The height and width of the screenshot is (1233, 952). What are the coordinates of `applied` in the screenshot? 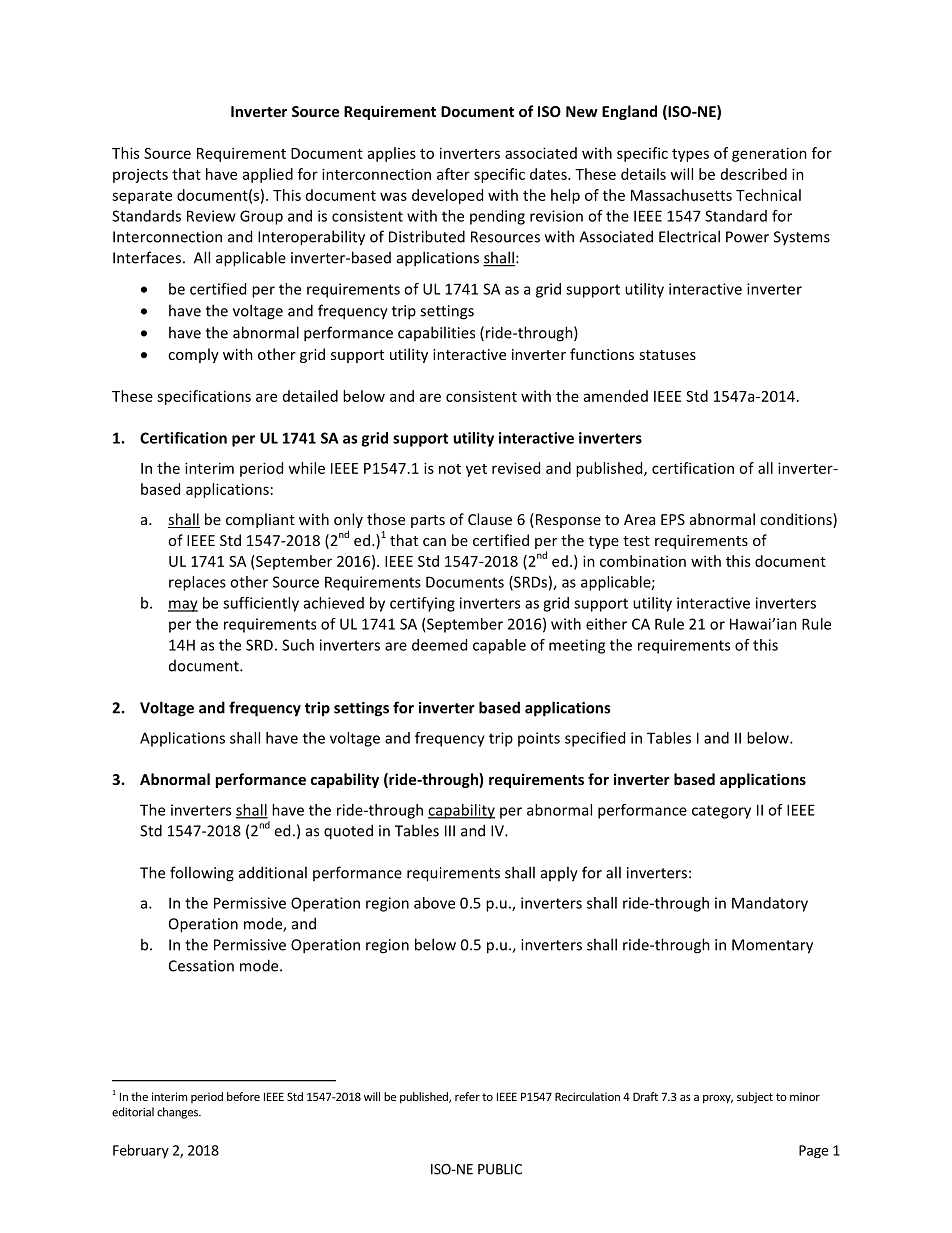 It's located at (268, 175).
